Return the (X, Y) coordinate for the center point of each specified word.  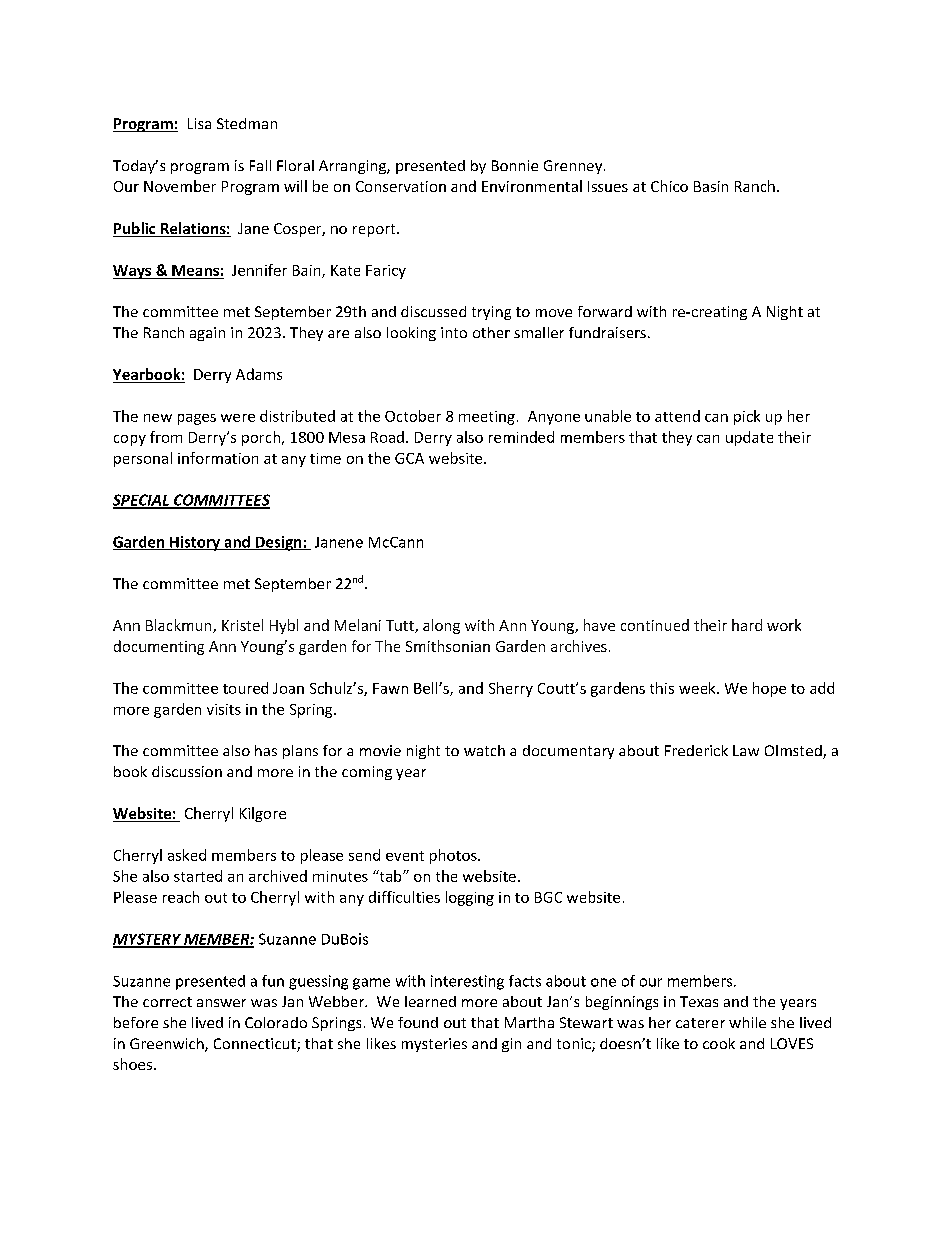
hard (747, 625)
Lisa (199, 123)
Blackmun (180, 626)
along (441, 626)
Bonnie (515, 165)
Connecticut (256, 1045)
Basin (711, 186)
